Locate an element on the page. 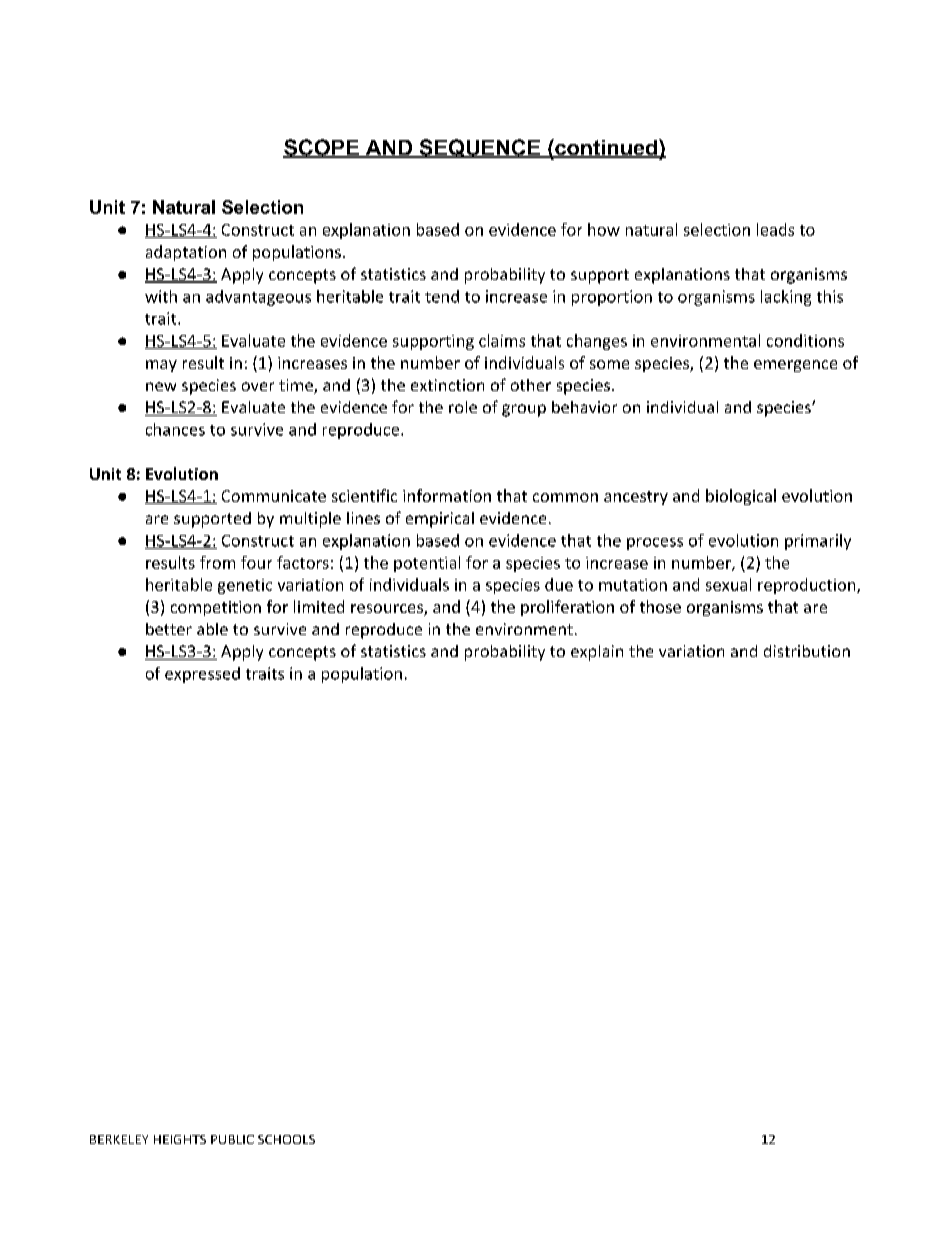  explain is located at coordinates (597, 653).
